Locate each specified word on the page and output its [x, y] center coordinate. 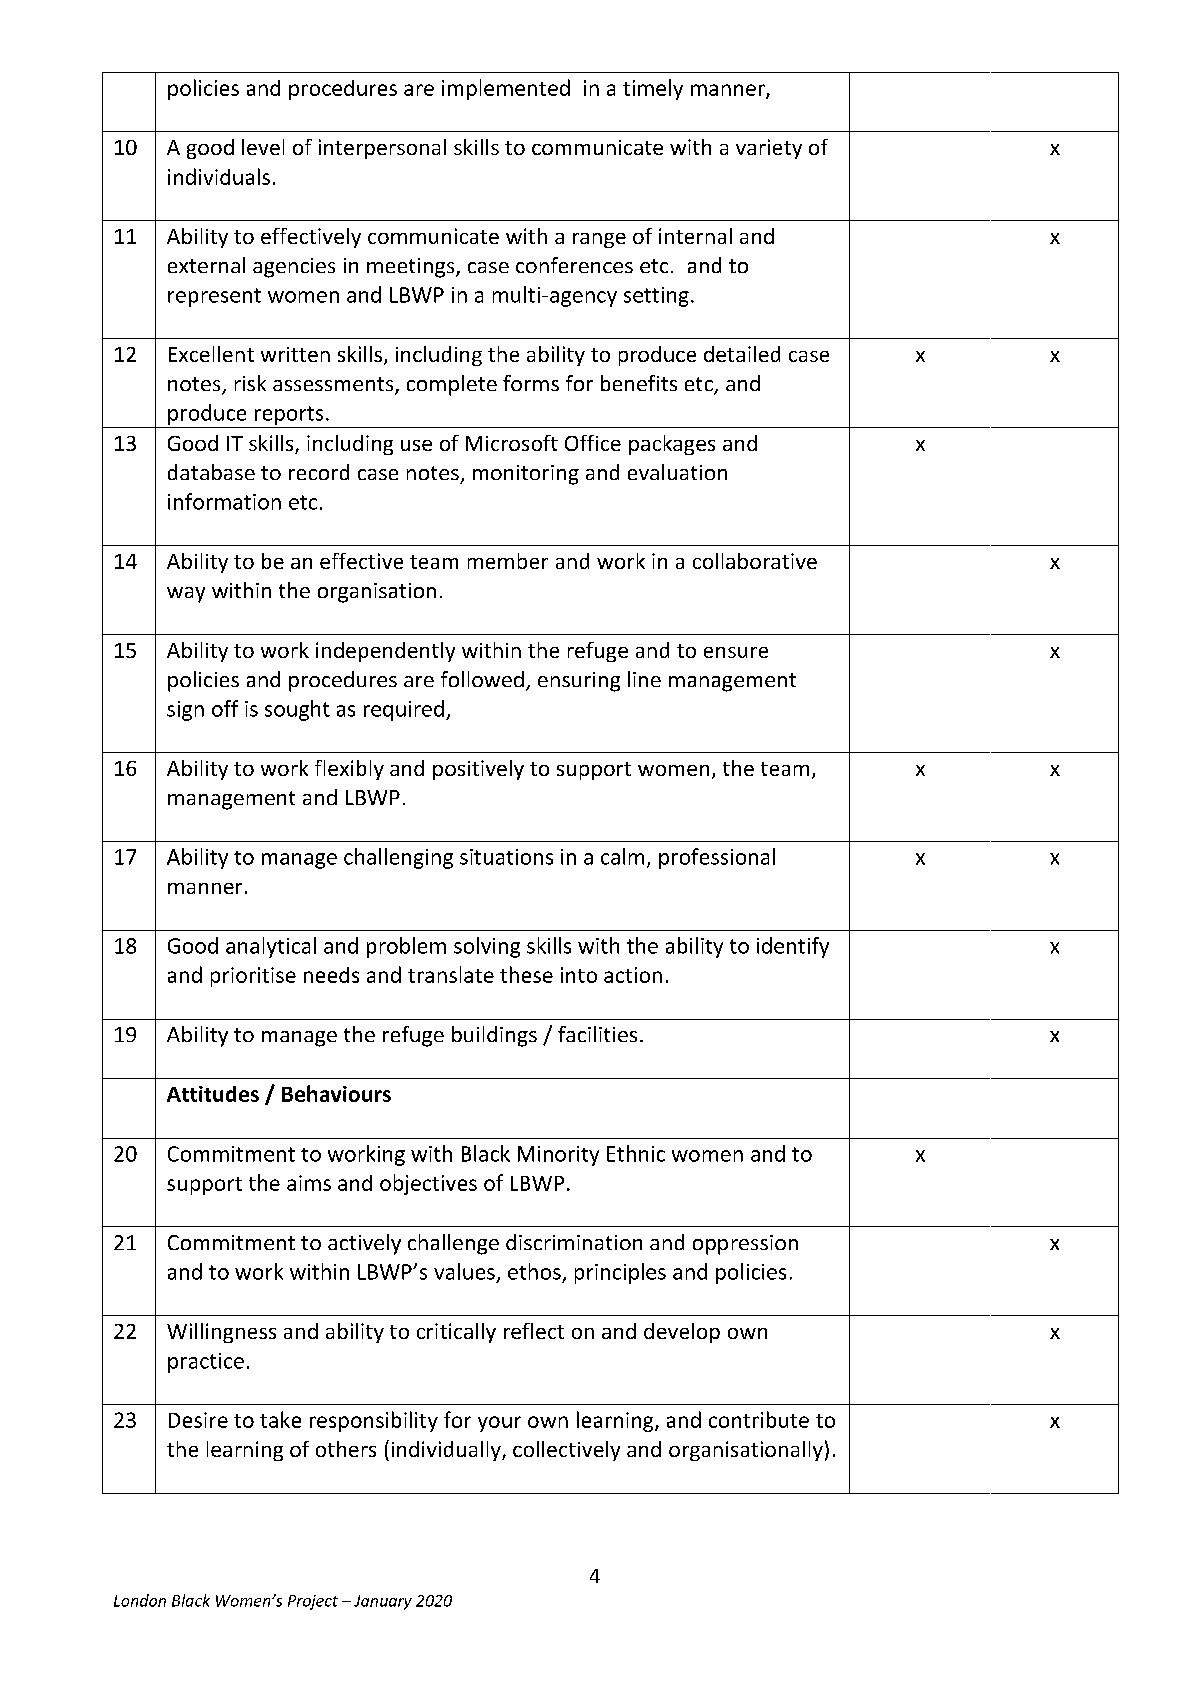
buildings [494, 1036]
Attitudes [213, 1094]
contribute [759, 1419]
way [186, 595]
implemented [506, 89]
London [140, 1600]
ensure [736, 652]
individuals [219, 176]
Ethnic [636, 1153]
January [383, 1602]
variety [769, 149]
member [508, 561]
